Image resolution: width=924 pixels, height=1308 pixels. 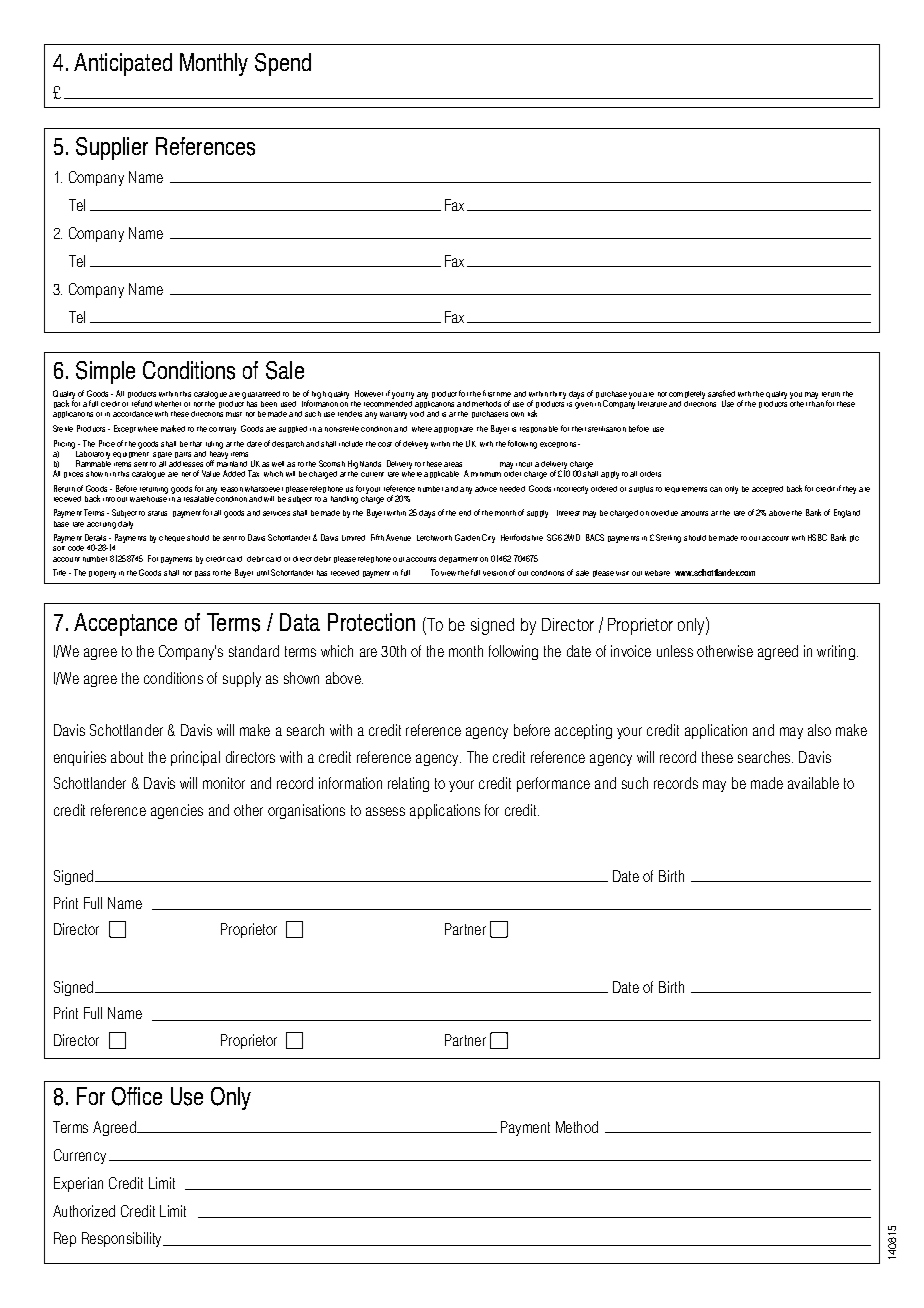 I want to click on satisfied, so click(x=721, y=393).
